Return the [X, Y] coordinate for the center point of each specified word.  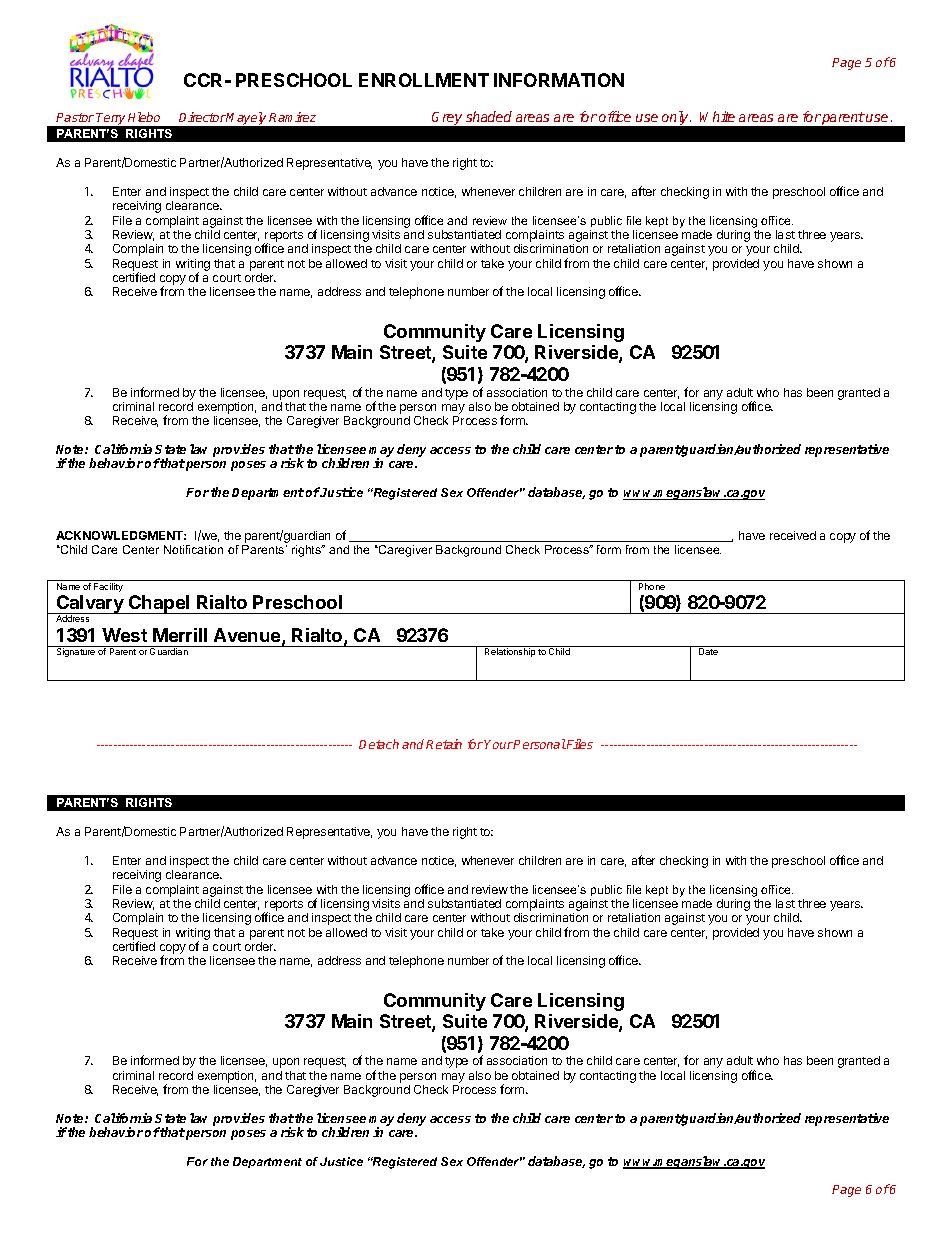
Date [708, 651]
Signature [76, 652]
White [717, 116]
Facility [108, 587]
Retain [444, 744]
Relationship [510, 652]
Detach [379, 744]
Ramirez [292, 117]
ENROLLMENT [424, 80]
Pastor [75, 117]
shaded [489, 116]
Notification [193, 549]
